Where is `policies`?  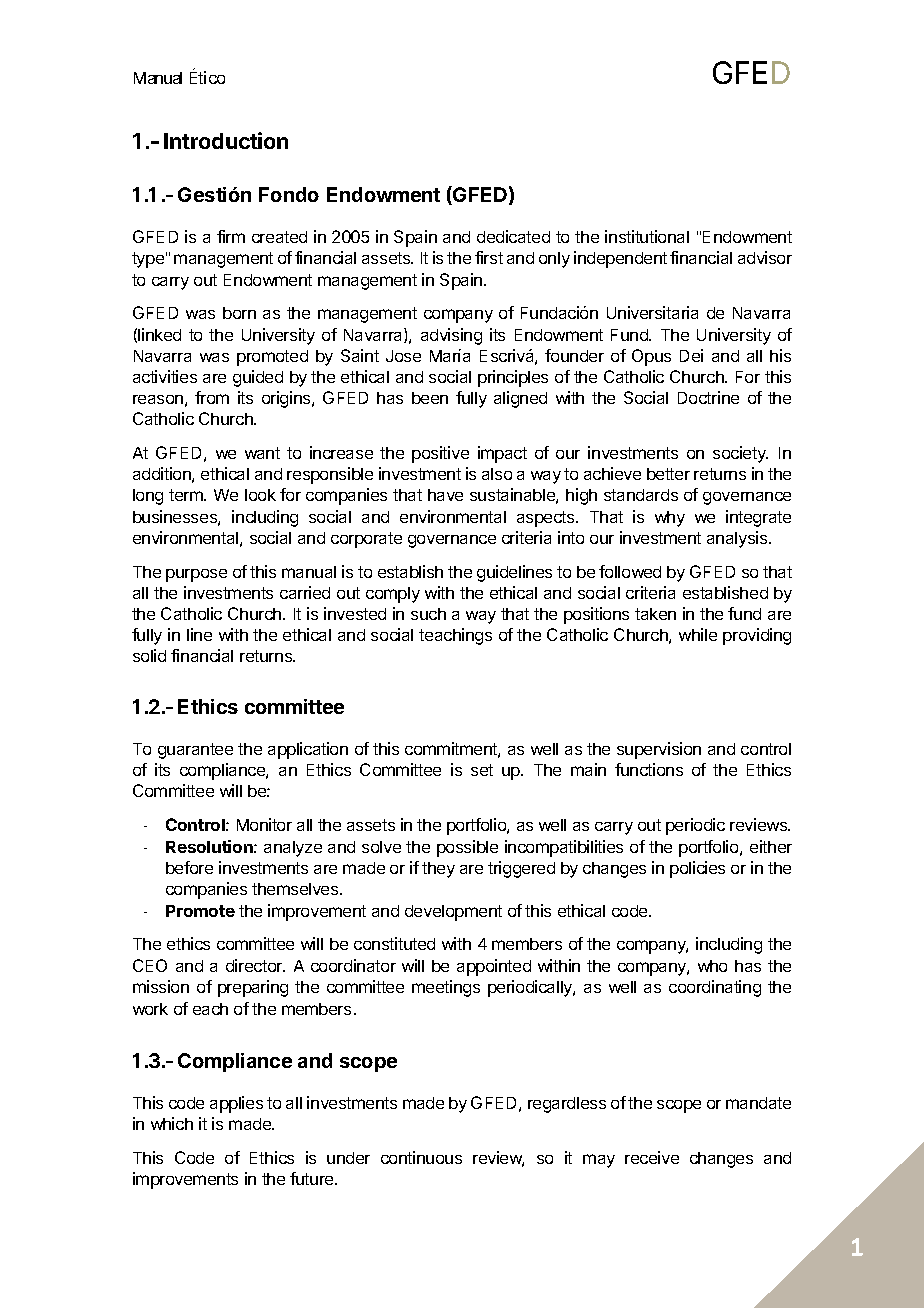 policies is located at coordinates (697, 869).
